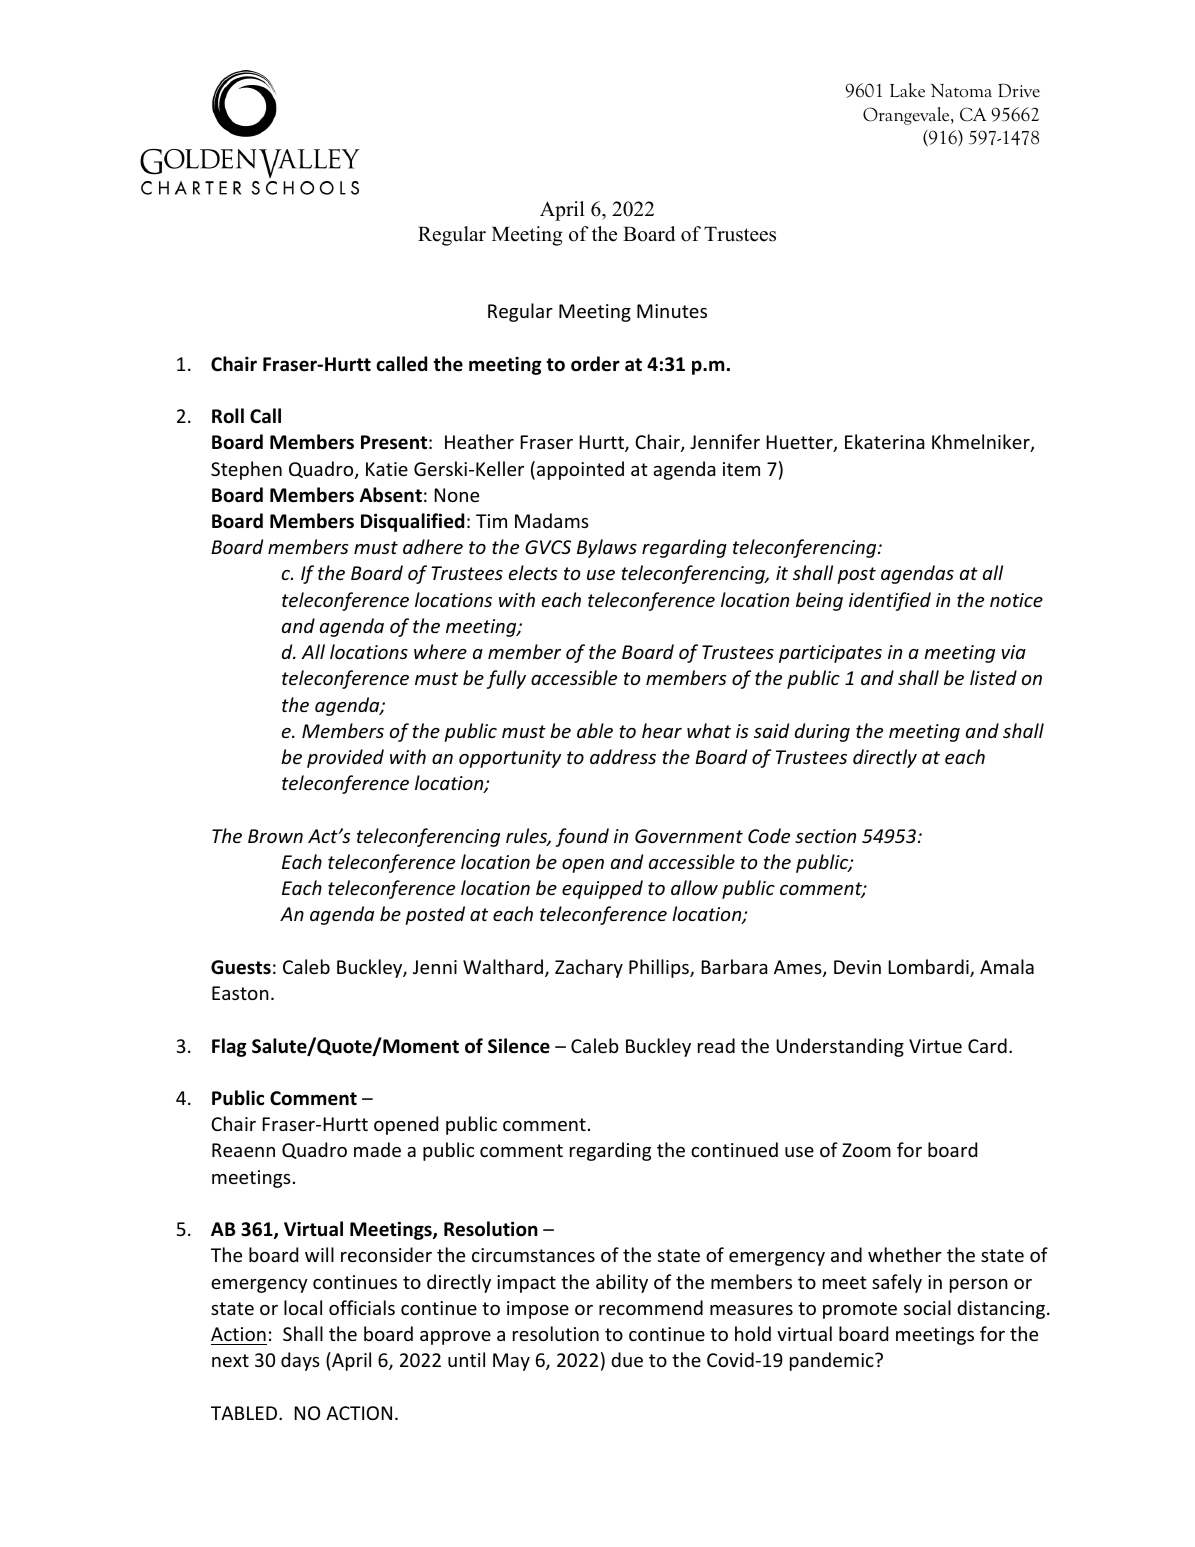  What do you see at coordinates (228, 416) in the image?
I see `Roll` at bounding box center [228, 416].
